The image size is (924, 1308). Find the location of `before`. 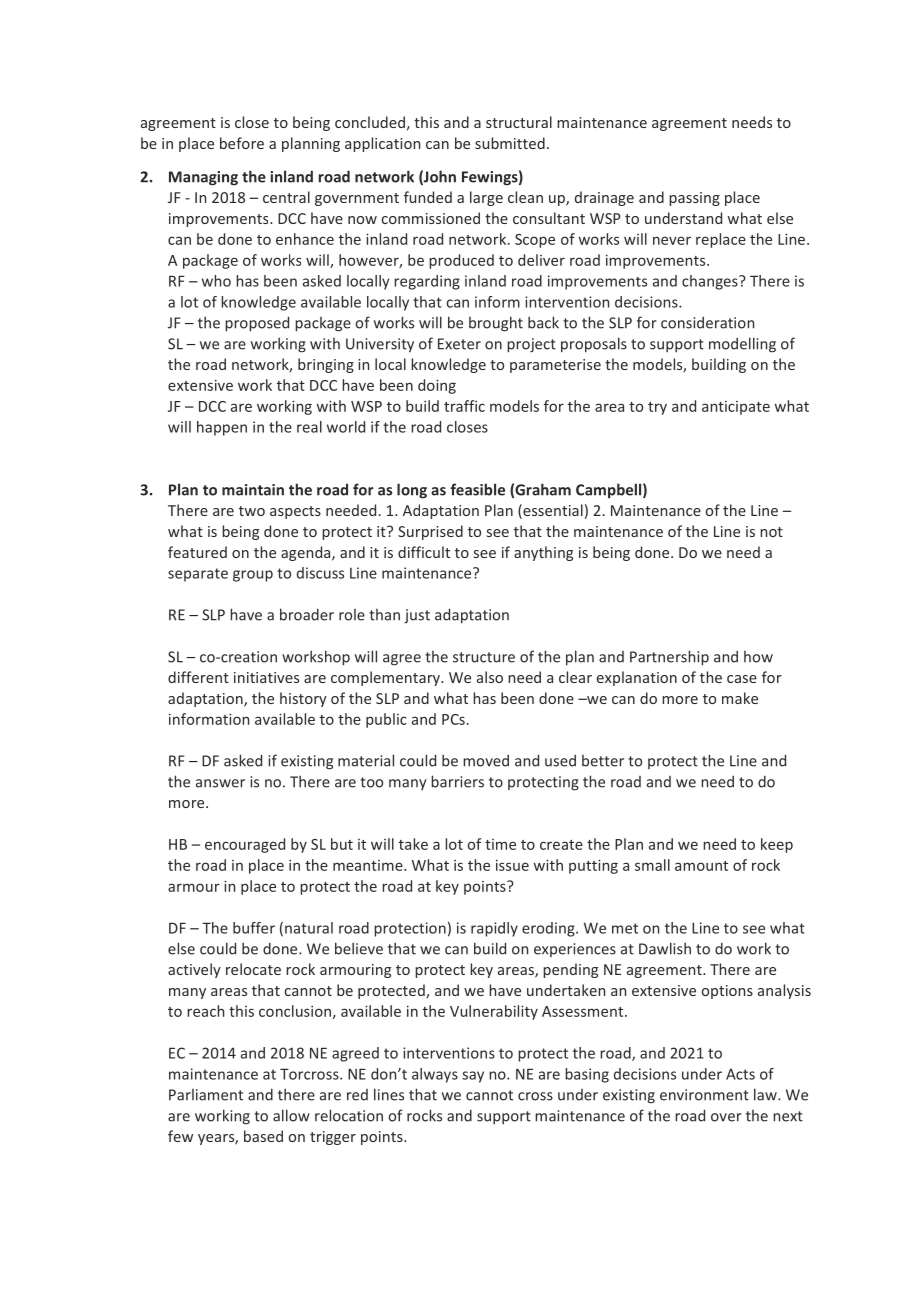

before is located at coordinates (242, 143).
